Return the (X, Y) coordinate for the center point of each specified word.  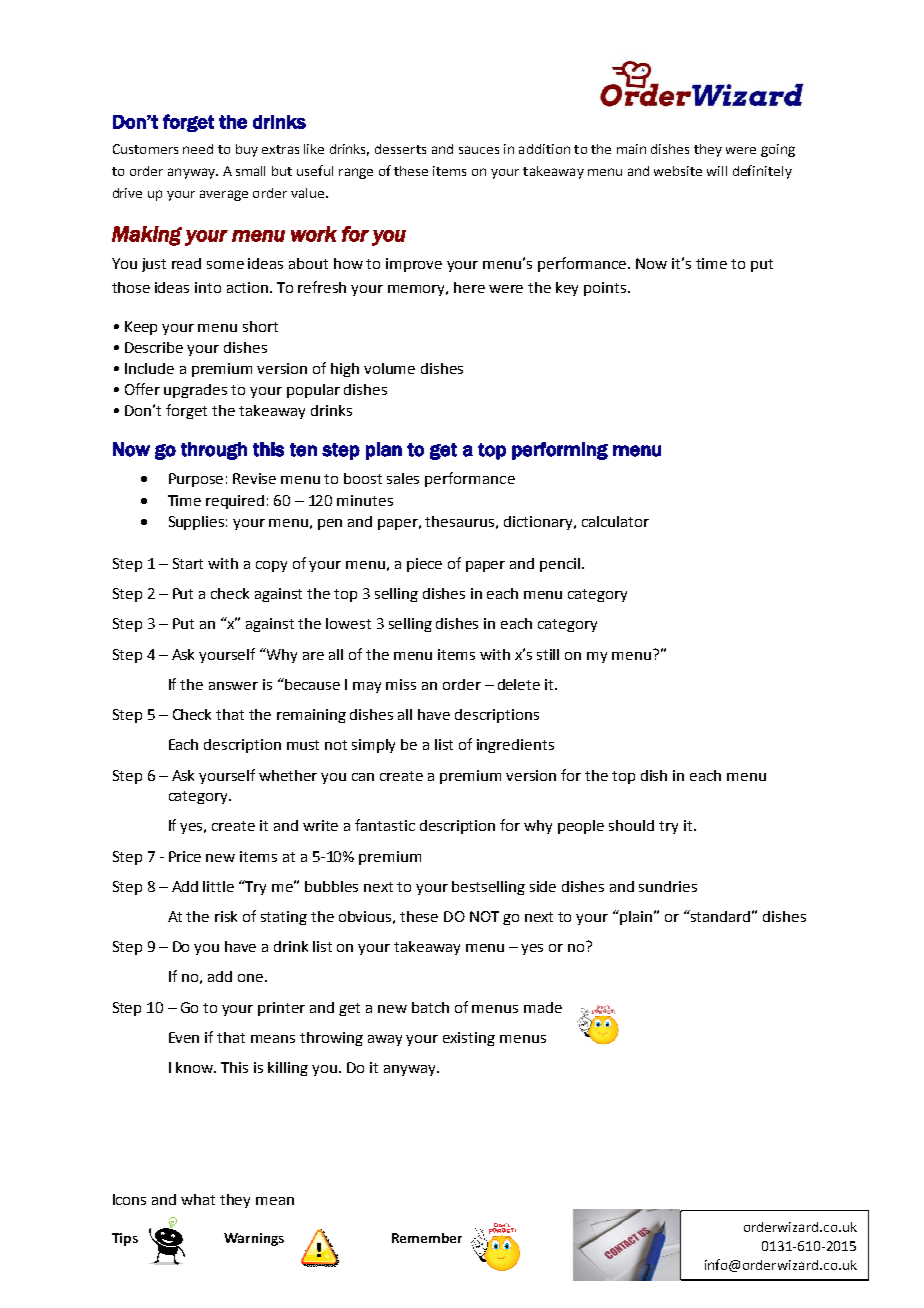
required (235, 502)
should (631, 825)
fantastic (385, 825)
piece (424, 565)
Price (185, 856)
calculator (615, 521)
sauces (479, 150)
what (198, 1199)
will (717, 171)
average (224, 195)
